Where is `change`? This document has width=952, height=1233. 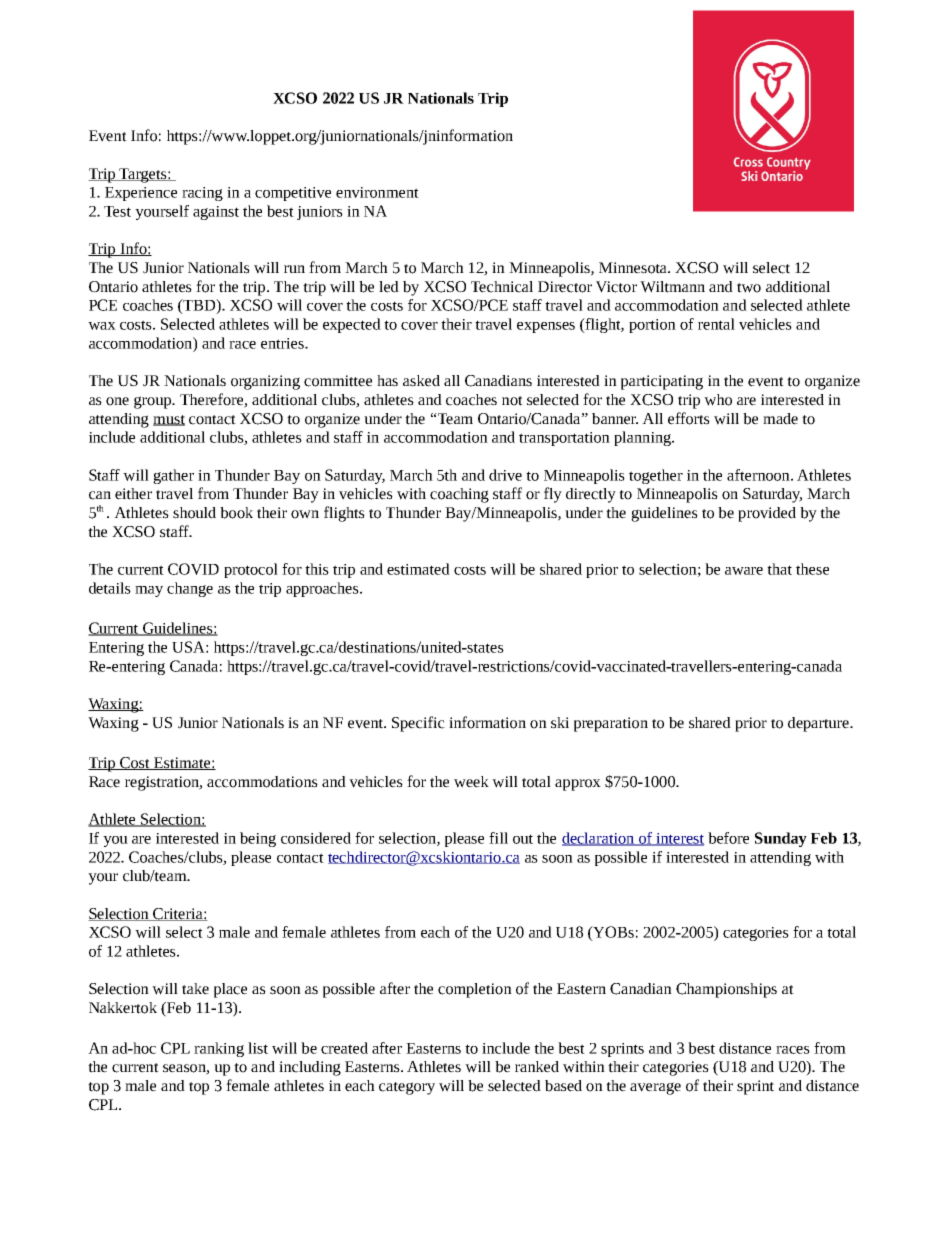 change is located at coordinates (190, 589).
